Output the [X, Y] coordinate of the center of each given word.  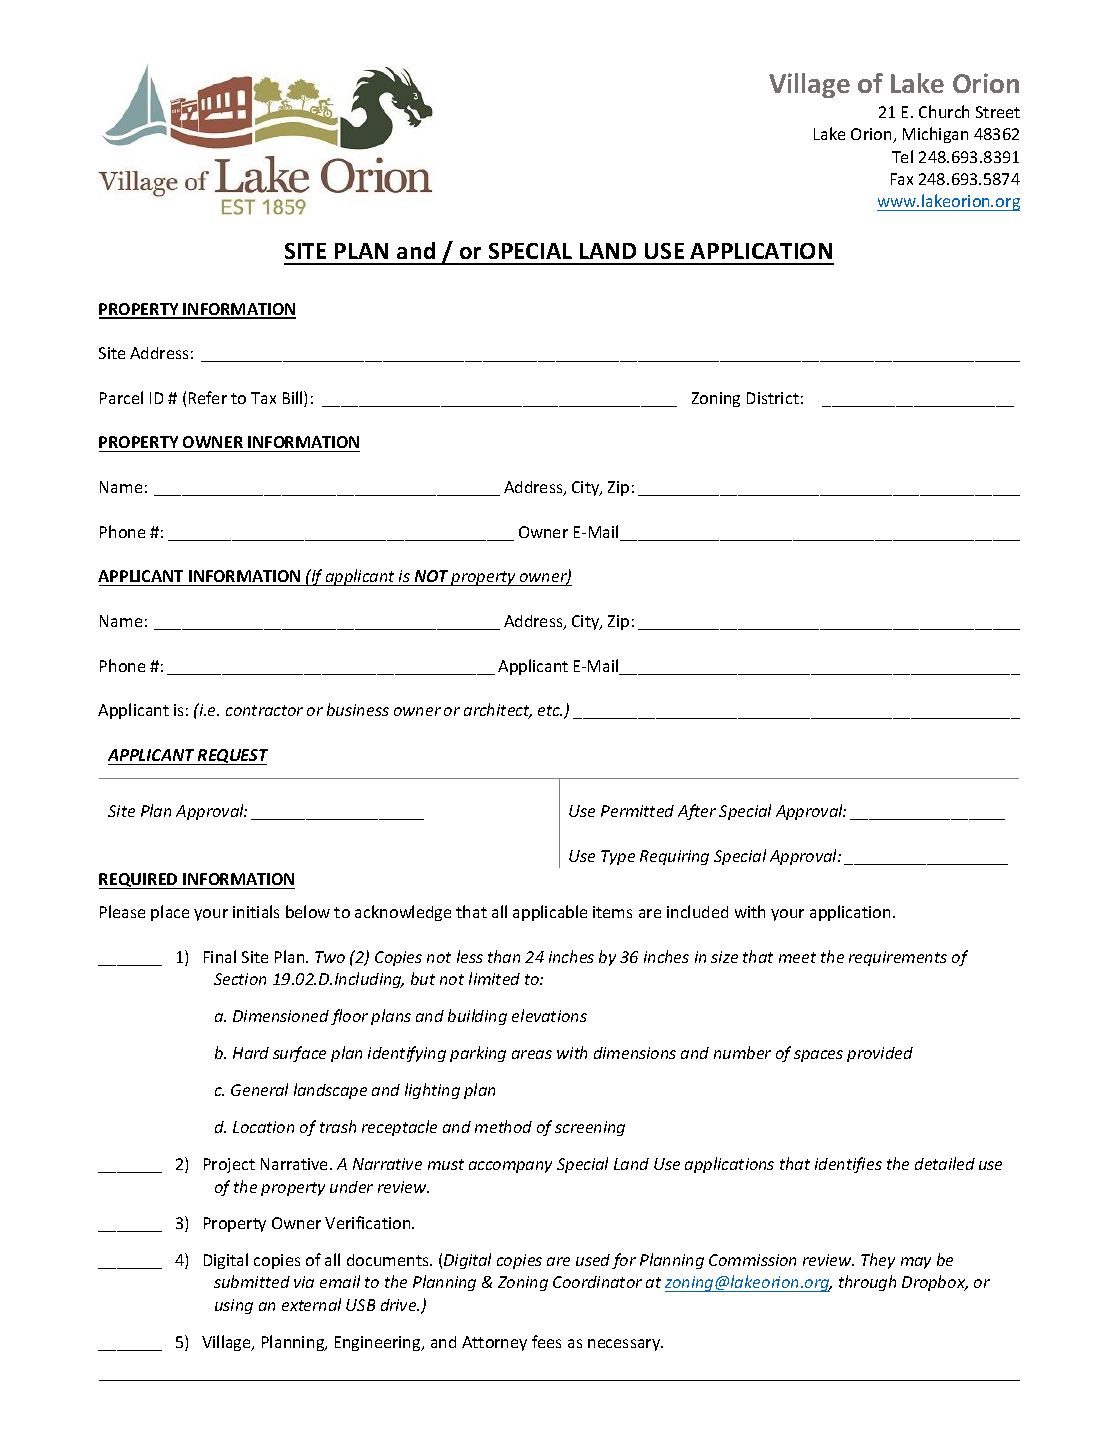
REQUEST [232, 757]
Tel [902, 156]
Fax [902, 179]
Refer [208, 397]
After [697, 812]
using [234, 1306]
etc [550, 710]
